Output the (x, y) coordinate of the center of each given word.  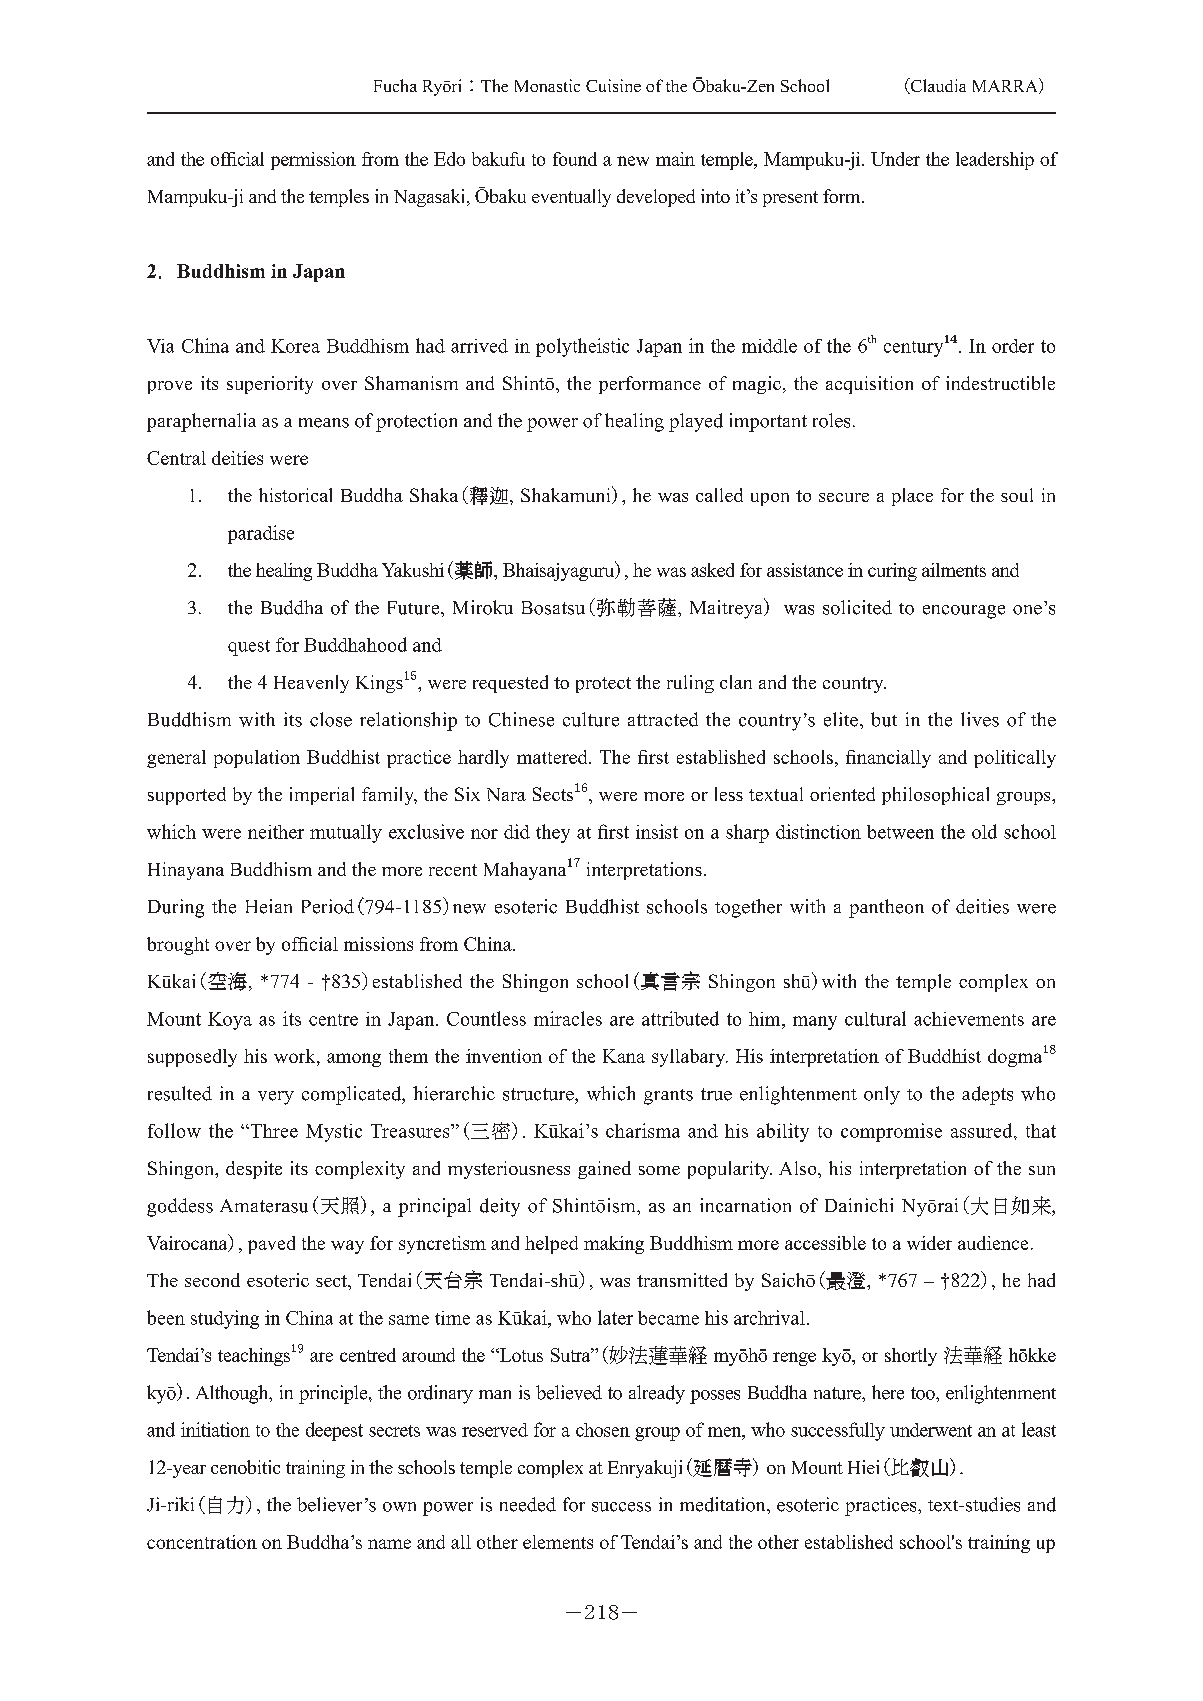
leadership (995, 161)
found (575, 159)
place (912, 497)
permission (313, 161)
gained (604, 1170)
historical (295, 495)
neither (276, 832)
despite (254, 1170)
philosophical (935, 796)
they (553, 833)
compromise (891, 1132)
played (696, 422)
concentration (202, 1542)
